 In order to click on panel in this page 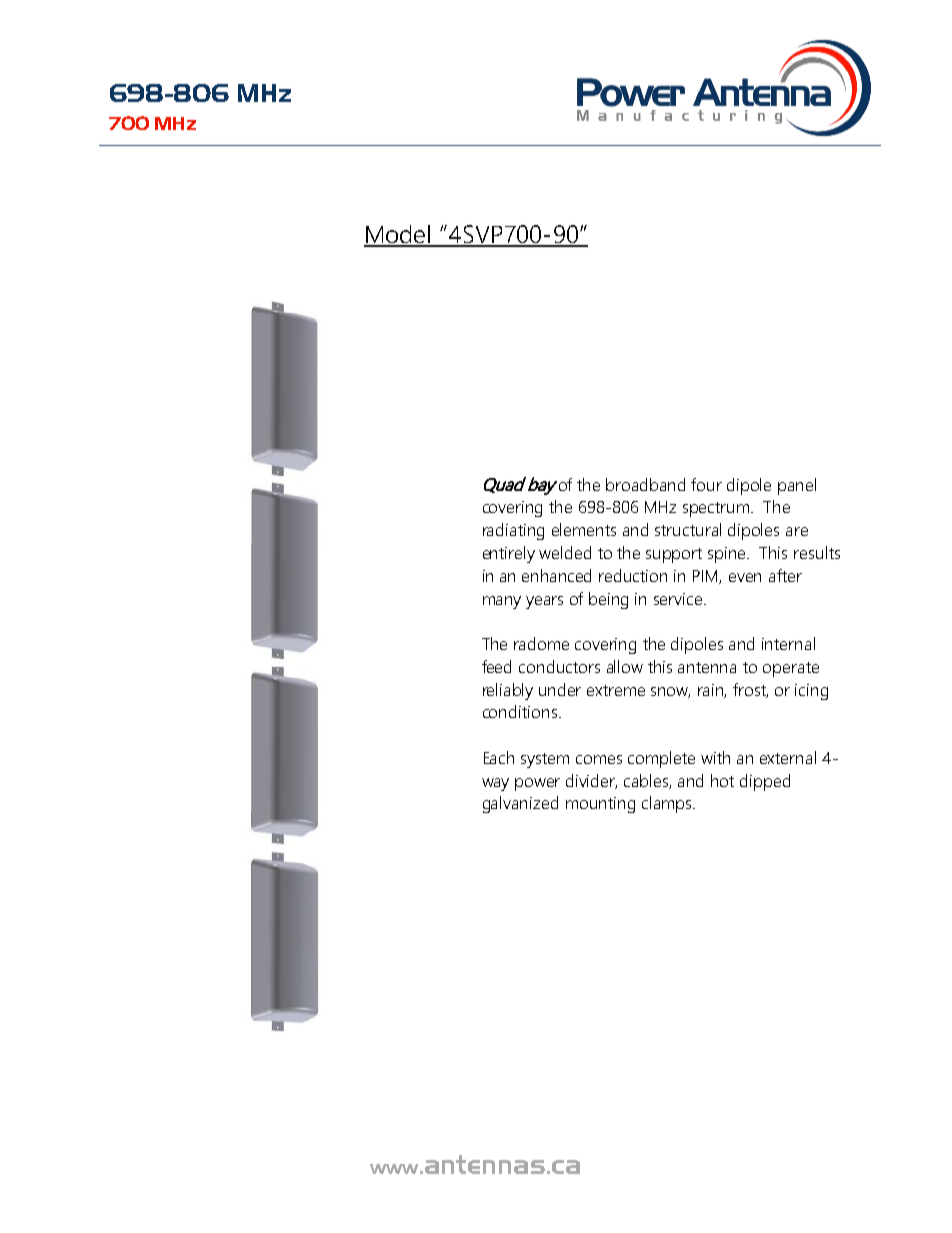, I will do `click(797, 486)`.
